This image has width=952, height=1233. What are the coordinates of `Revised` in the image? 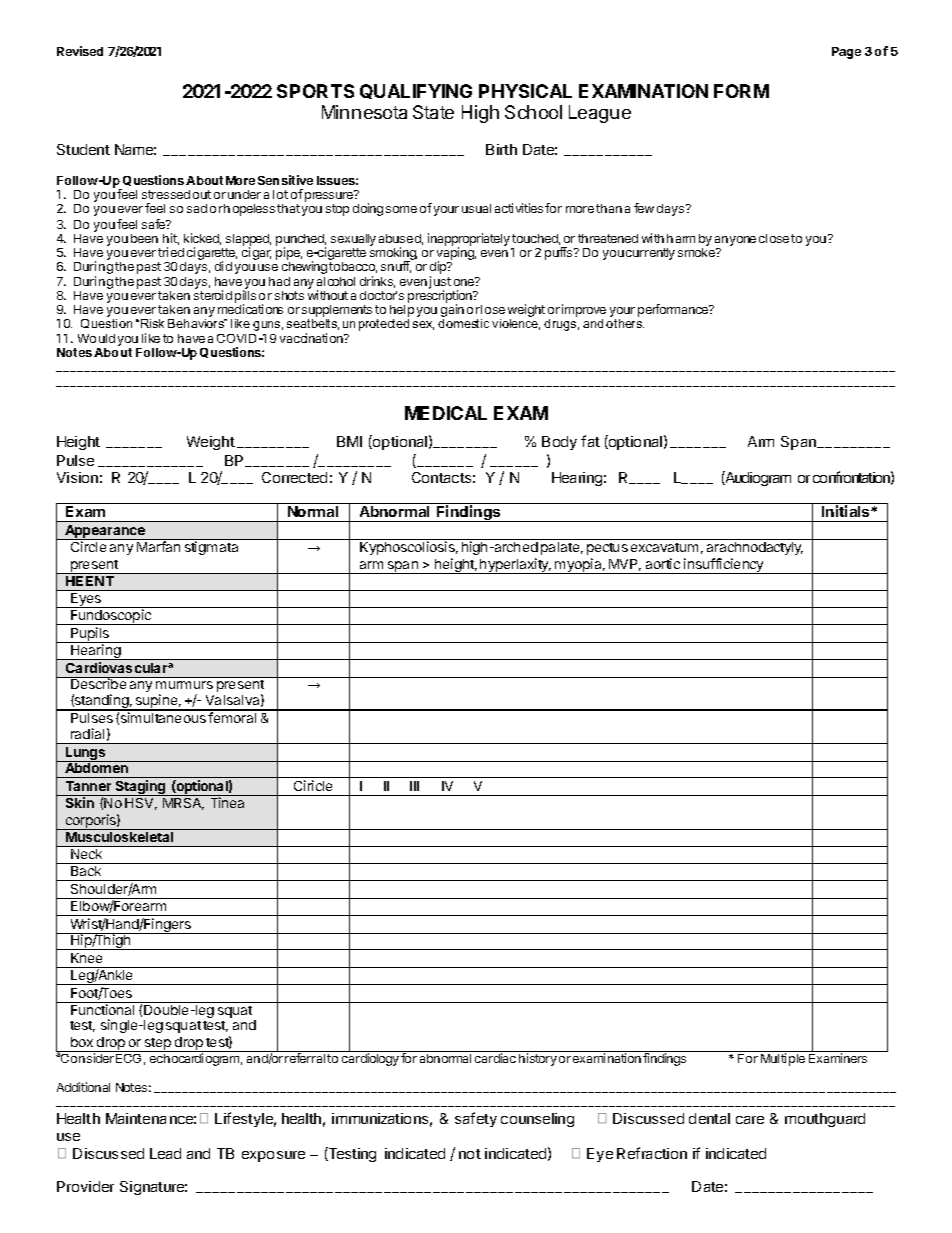 It's located at (80, 51).
